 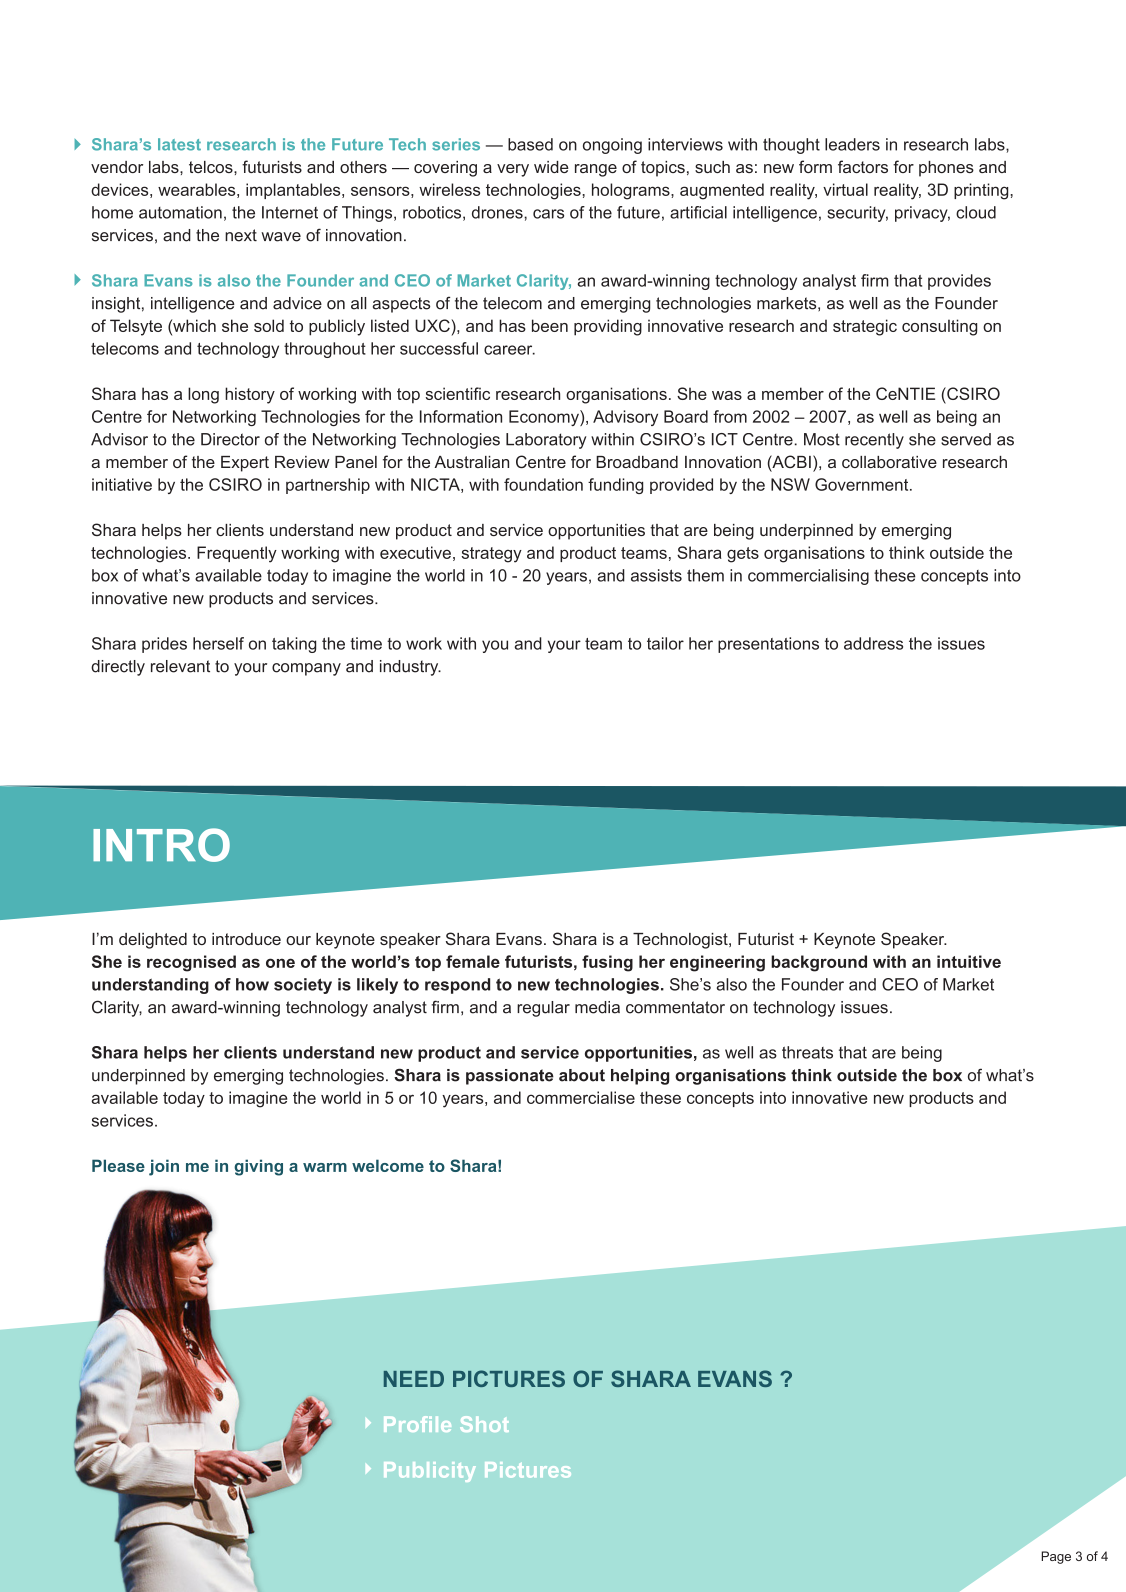 What do you see at coordinates (153, 941) in the screenshot?
I see `delighted` at bounding box center [153, 941].
